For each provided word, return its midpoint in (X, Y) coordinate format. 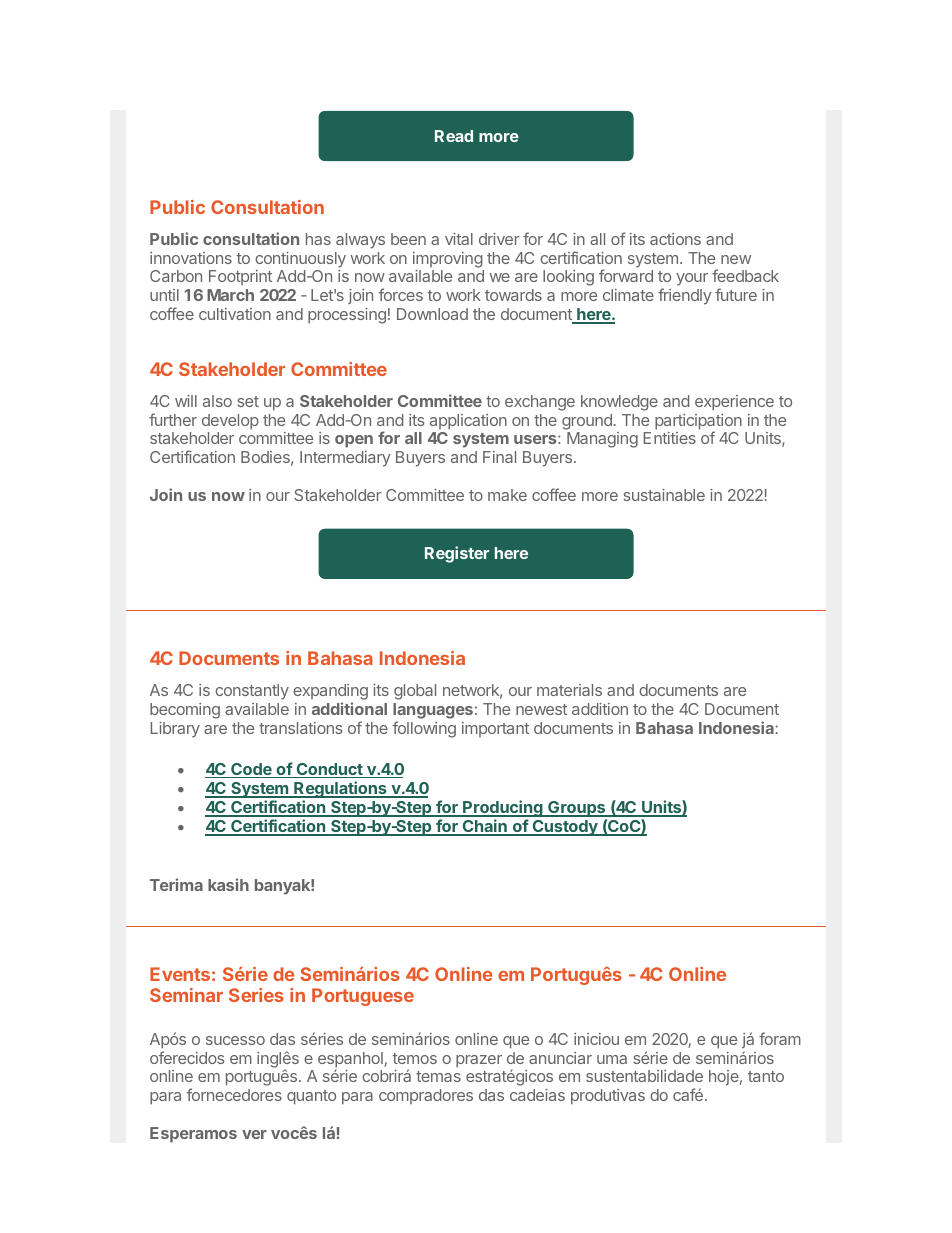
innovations (191, 258)
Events (180, 974)
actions (675, 239)
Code (251, 770)
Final (499, 457)
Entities (670, 438)
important (495, 729)
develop (230, 422)
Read (454, 136)
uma (612, 1059)
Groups (577, 809)
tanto (766, 1076)
